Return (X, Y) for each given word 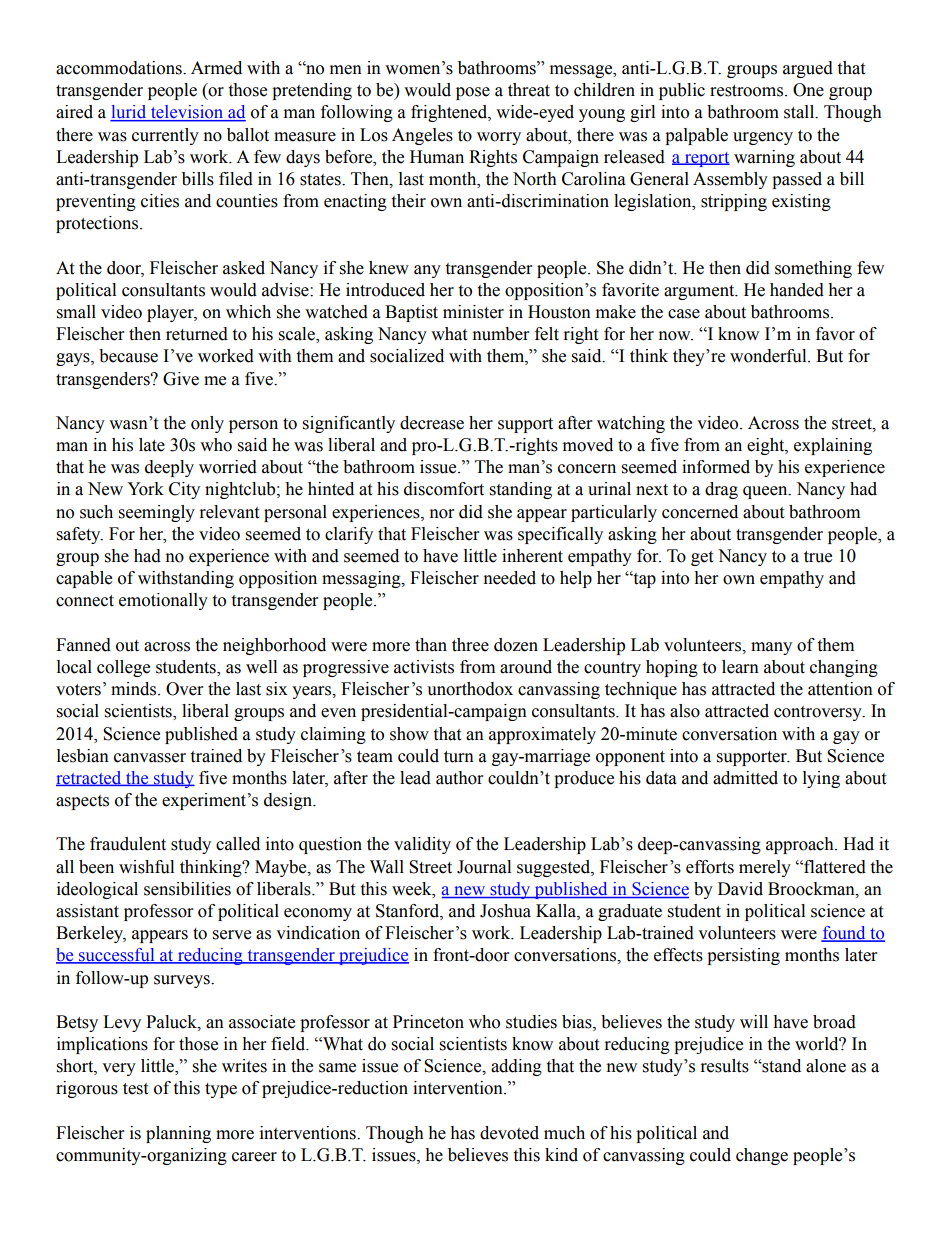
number (501, 334)
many (771, 648)
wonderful (769, 356)
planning (178, 1134)
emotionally (163, 601)
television (187, 113)
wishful (146, 867)
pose (473, 93)
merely (765, 868)
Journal (484, 867)
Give (181, 379)
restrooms (748, 91)
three (470, 645)
